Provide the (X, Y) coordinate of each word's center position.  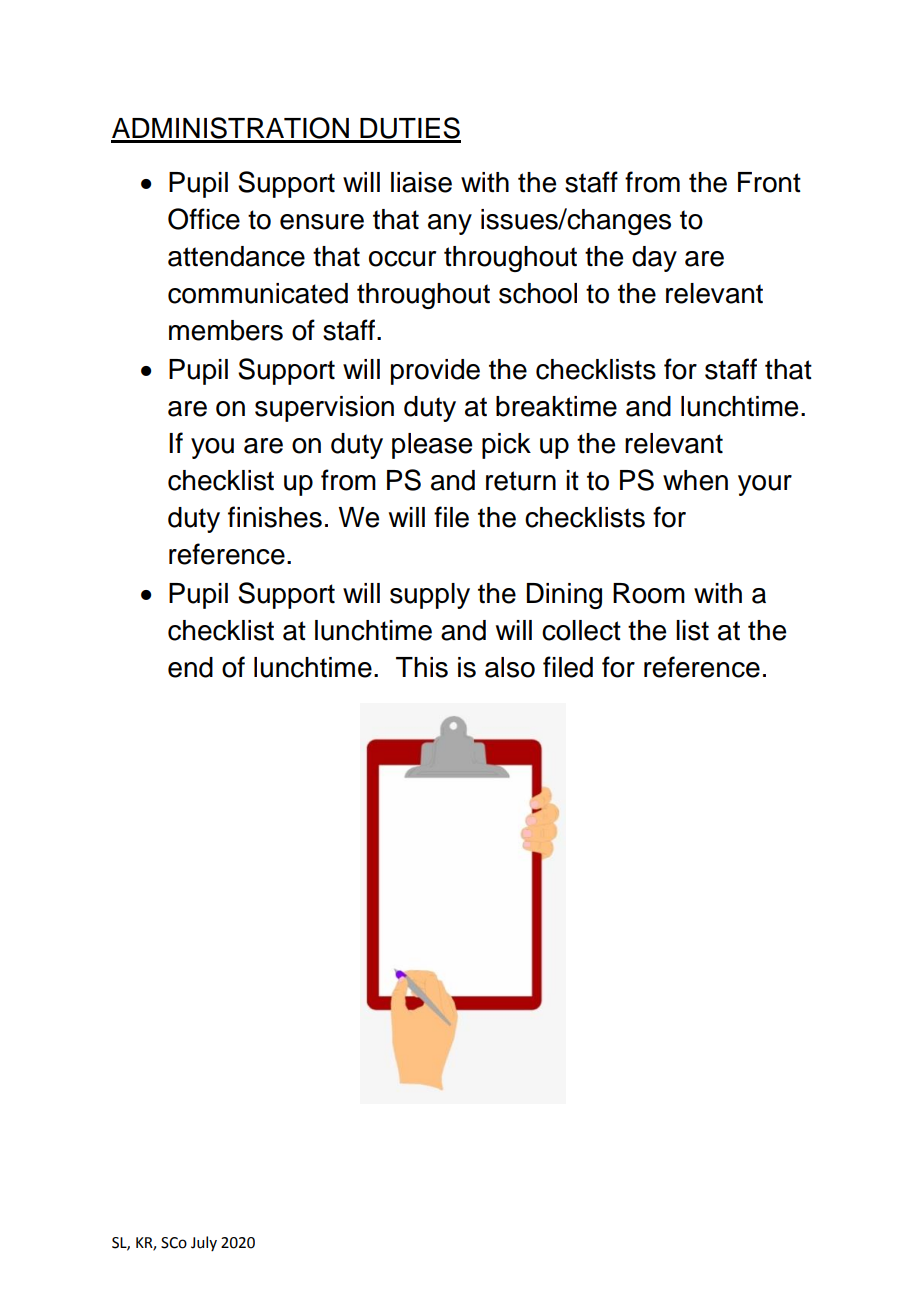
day (654, 259)
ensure (322, 222)
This (422, 667)
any (450, 224)
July (204, 1243)
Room (649, 593)
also (510, 667)
